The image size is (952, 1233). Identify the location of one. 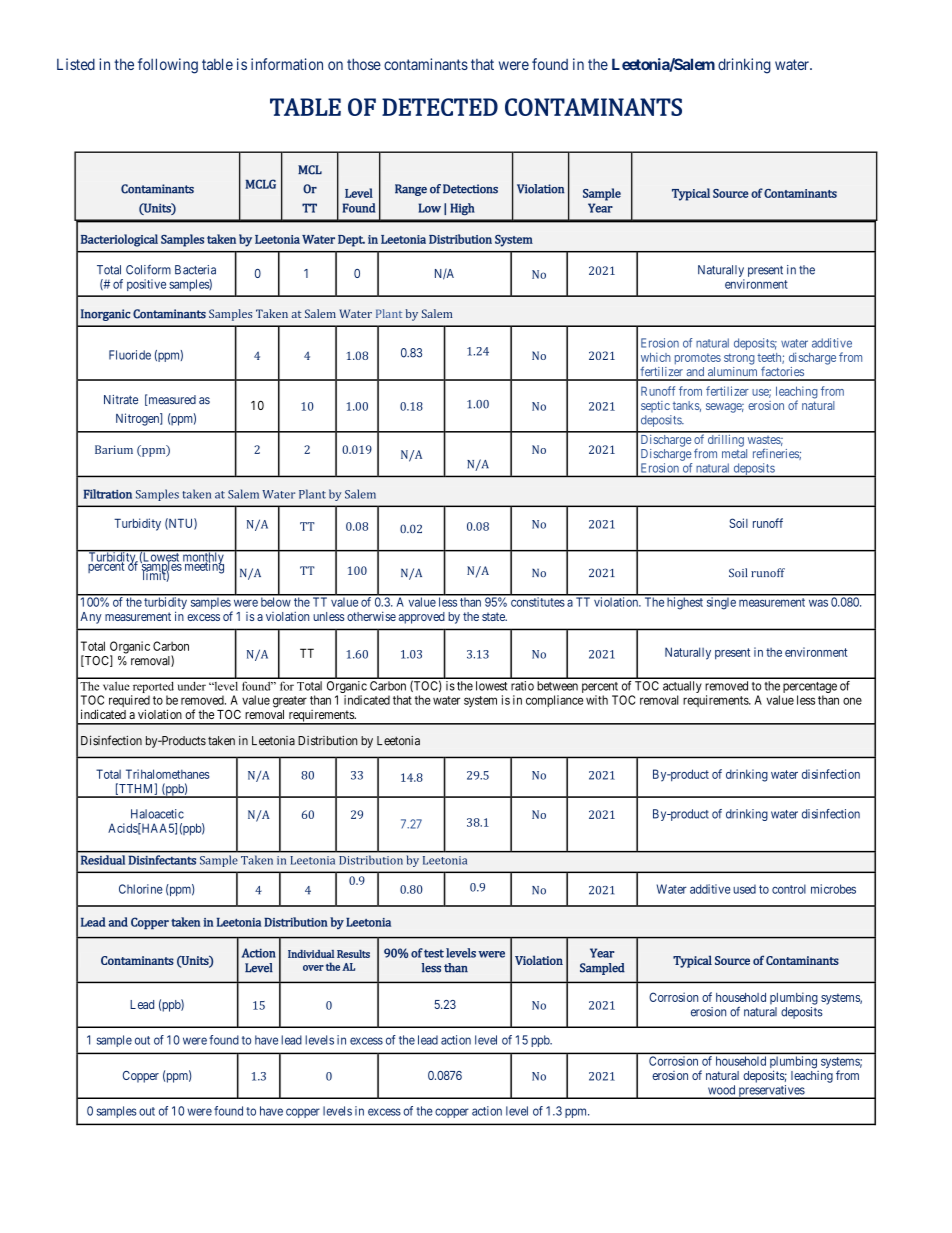
(852, 701).
